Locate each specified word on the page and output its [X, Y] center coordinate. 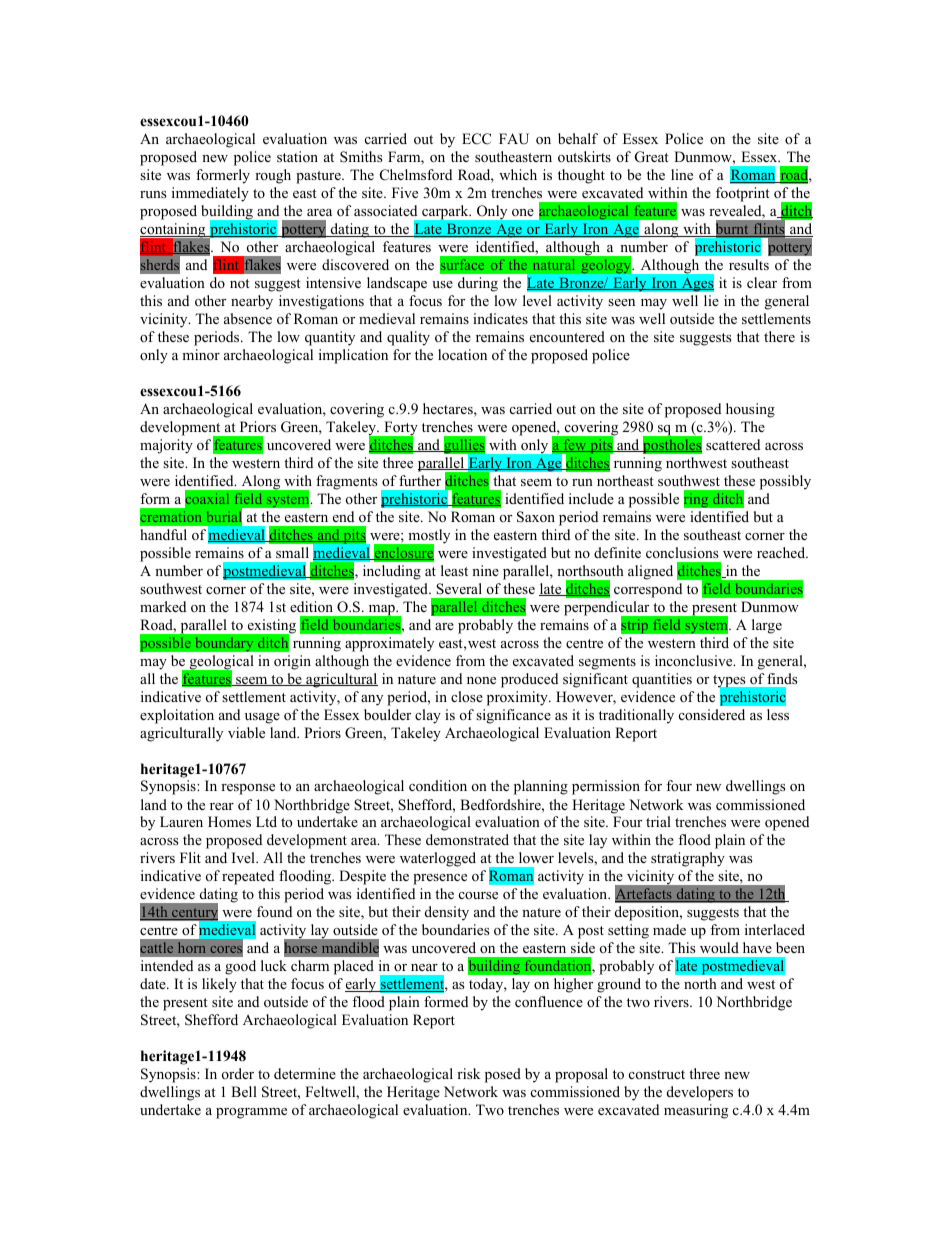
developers [700, 1093]
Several [459, 589]
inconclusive [695, 660]
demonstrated [467, 839]
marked [163, 606]
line [682, 174]
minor [201, 354]
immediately [210, 194]
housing [750, 410]
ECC [476, 139]
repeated [248, 877]
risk [468, 1073]
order [238, 1073]
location [462, 355]
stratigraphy [688, 859]
